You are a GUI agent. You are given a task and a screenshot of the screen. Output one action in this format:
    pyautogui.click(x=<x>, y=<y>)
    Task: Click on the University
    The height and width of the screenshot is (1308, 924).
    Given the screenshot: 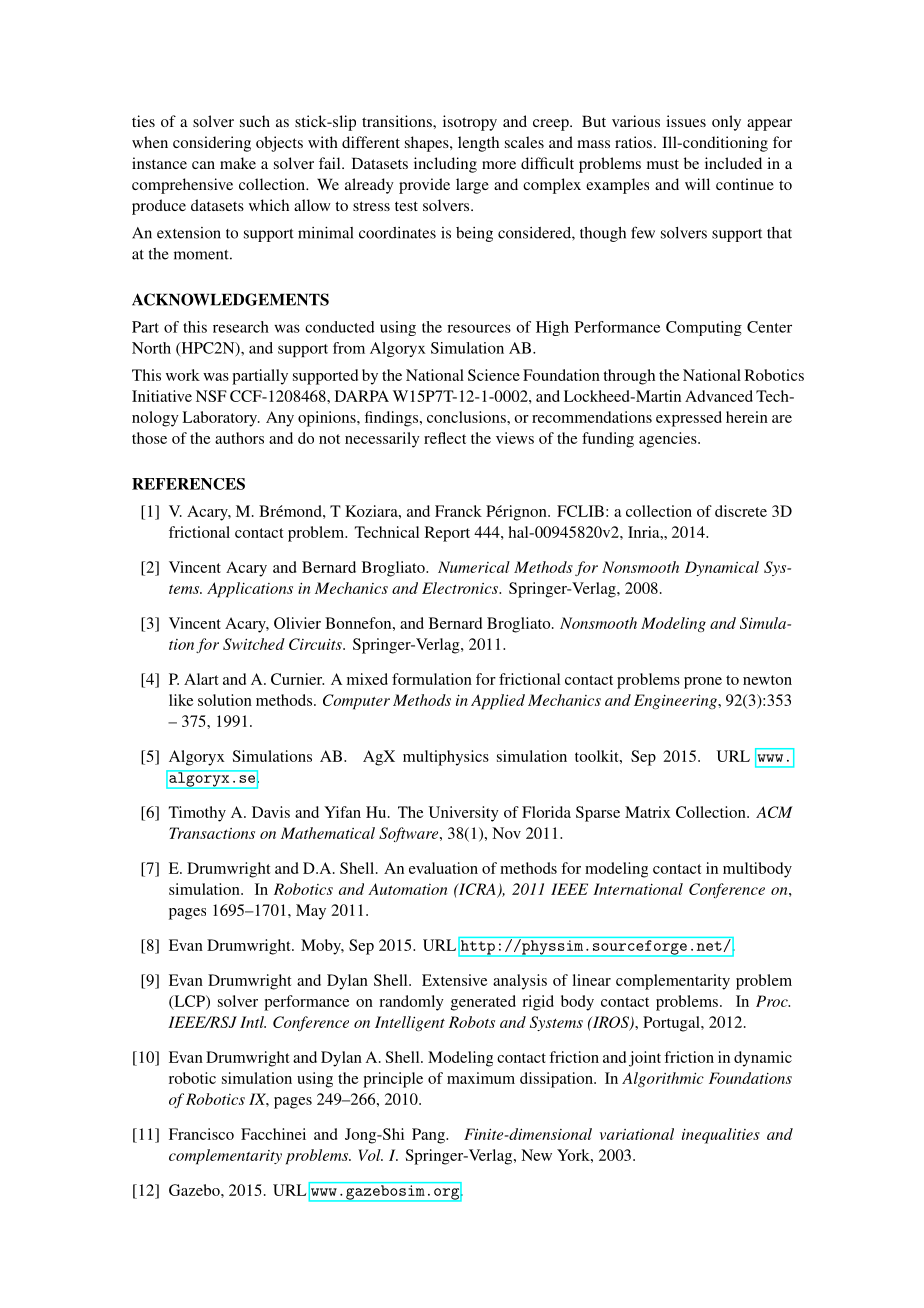 What is the action you would take?
    pyautogui.click(x=464, y=814)
